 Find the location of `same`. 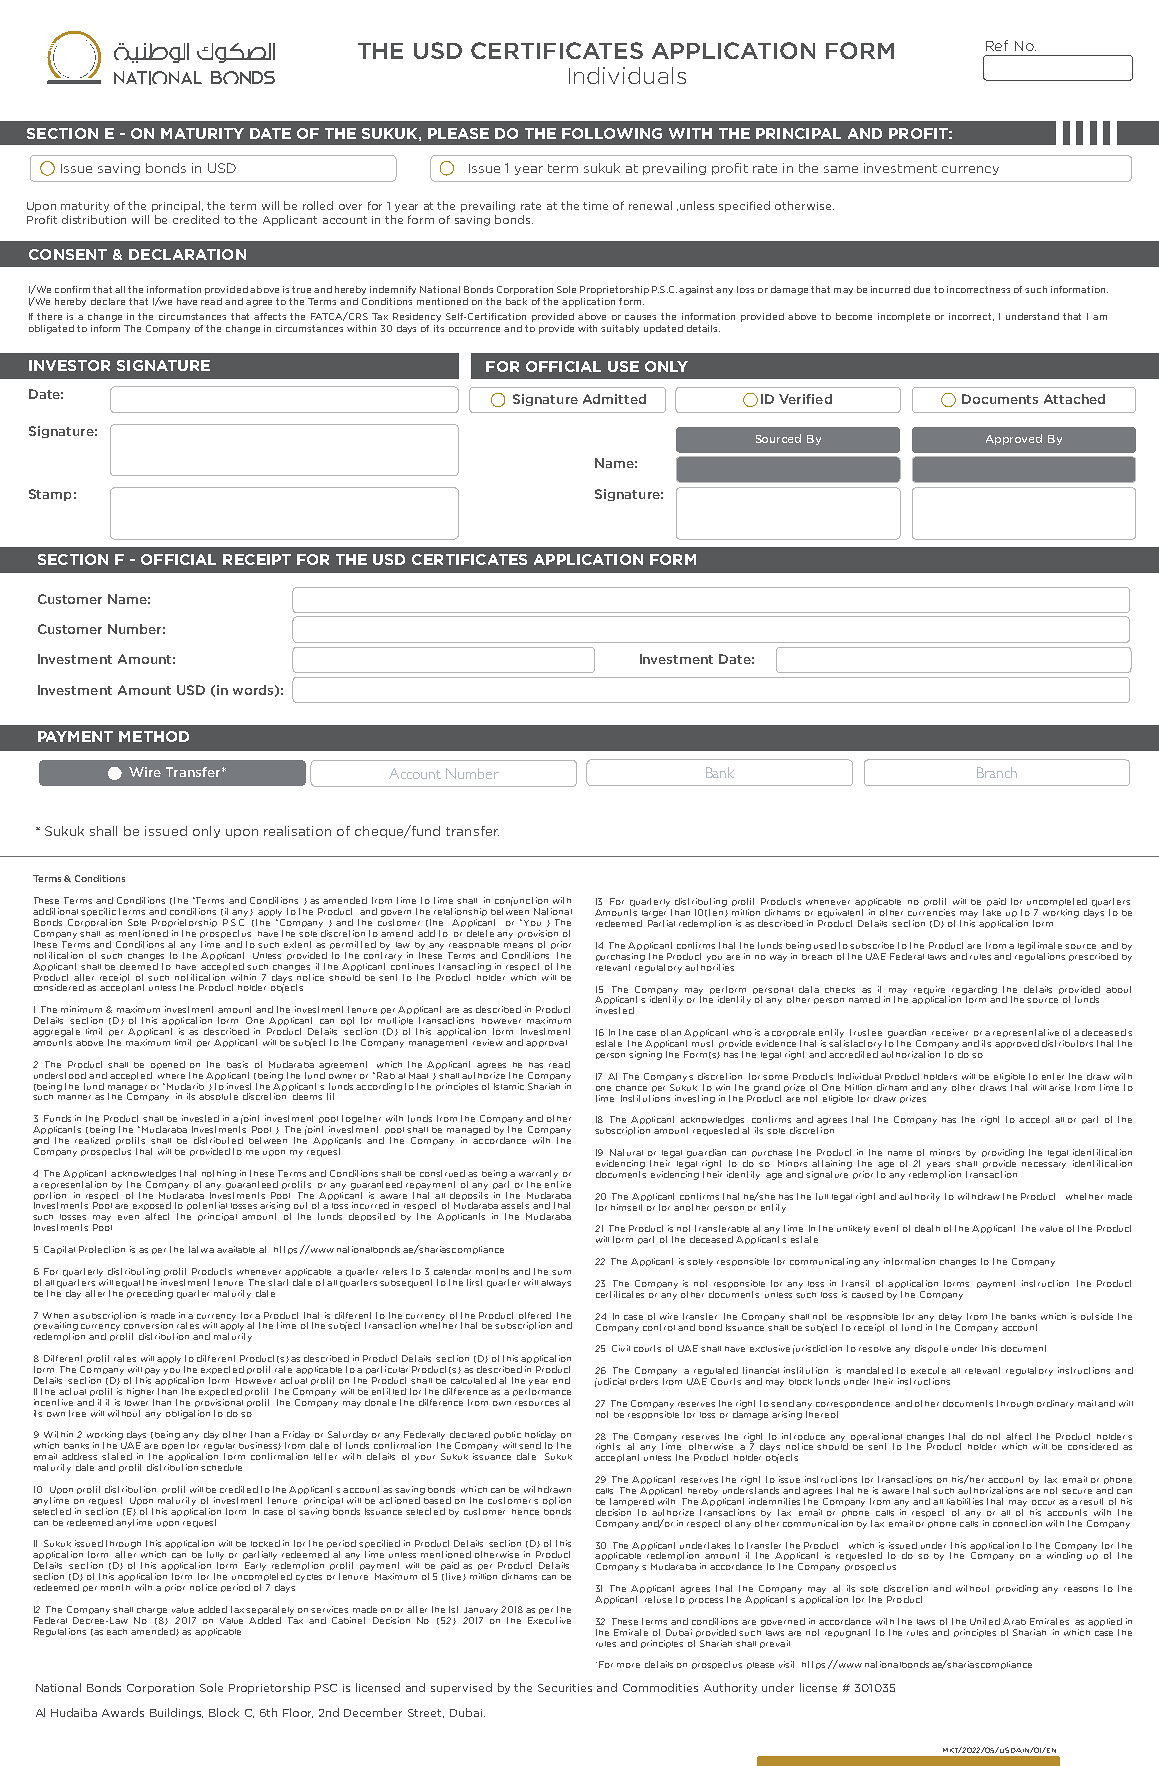

same is located at coordinates (841, 169).
